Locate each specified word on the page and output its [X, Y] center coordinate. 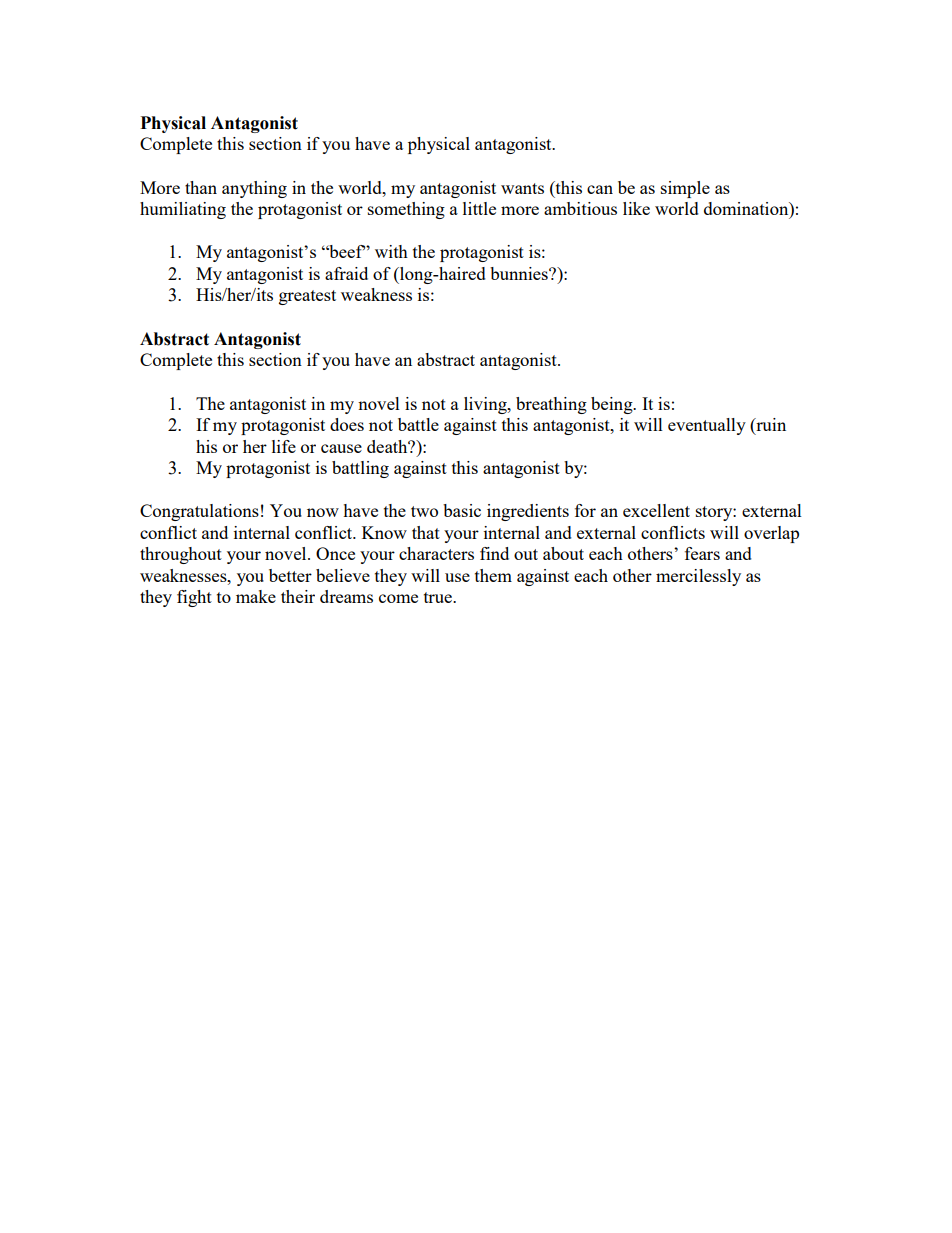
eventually [707, 426]
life [284, 446]
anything [254, 189]
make [256, 596]
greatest [307, 297]
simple [685, 189]
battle [418, 424]
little [479, 208]
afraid [346, 273]
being [613, 405]
